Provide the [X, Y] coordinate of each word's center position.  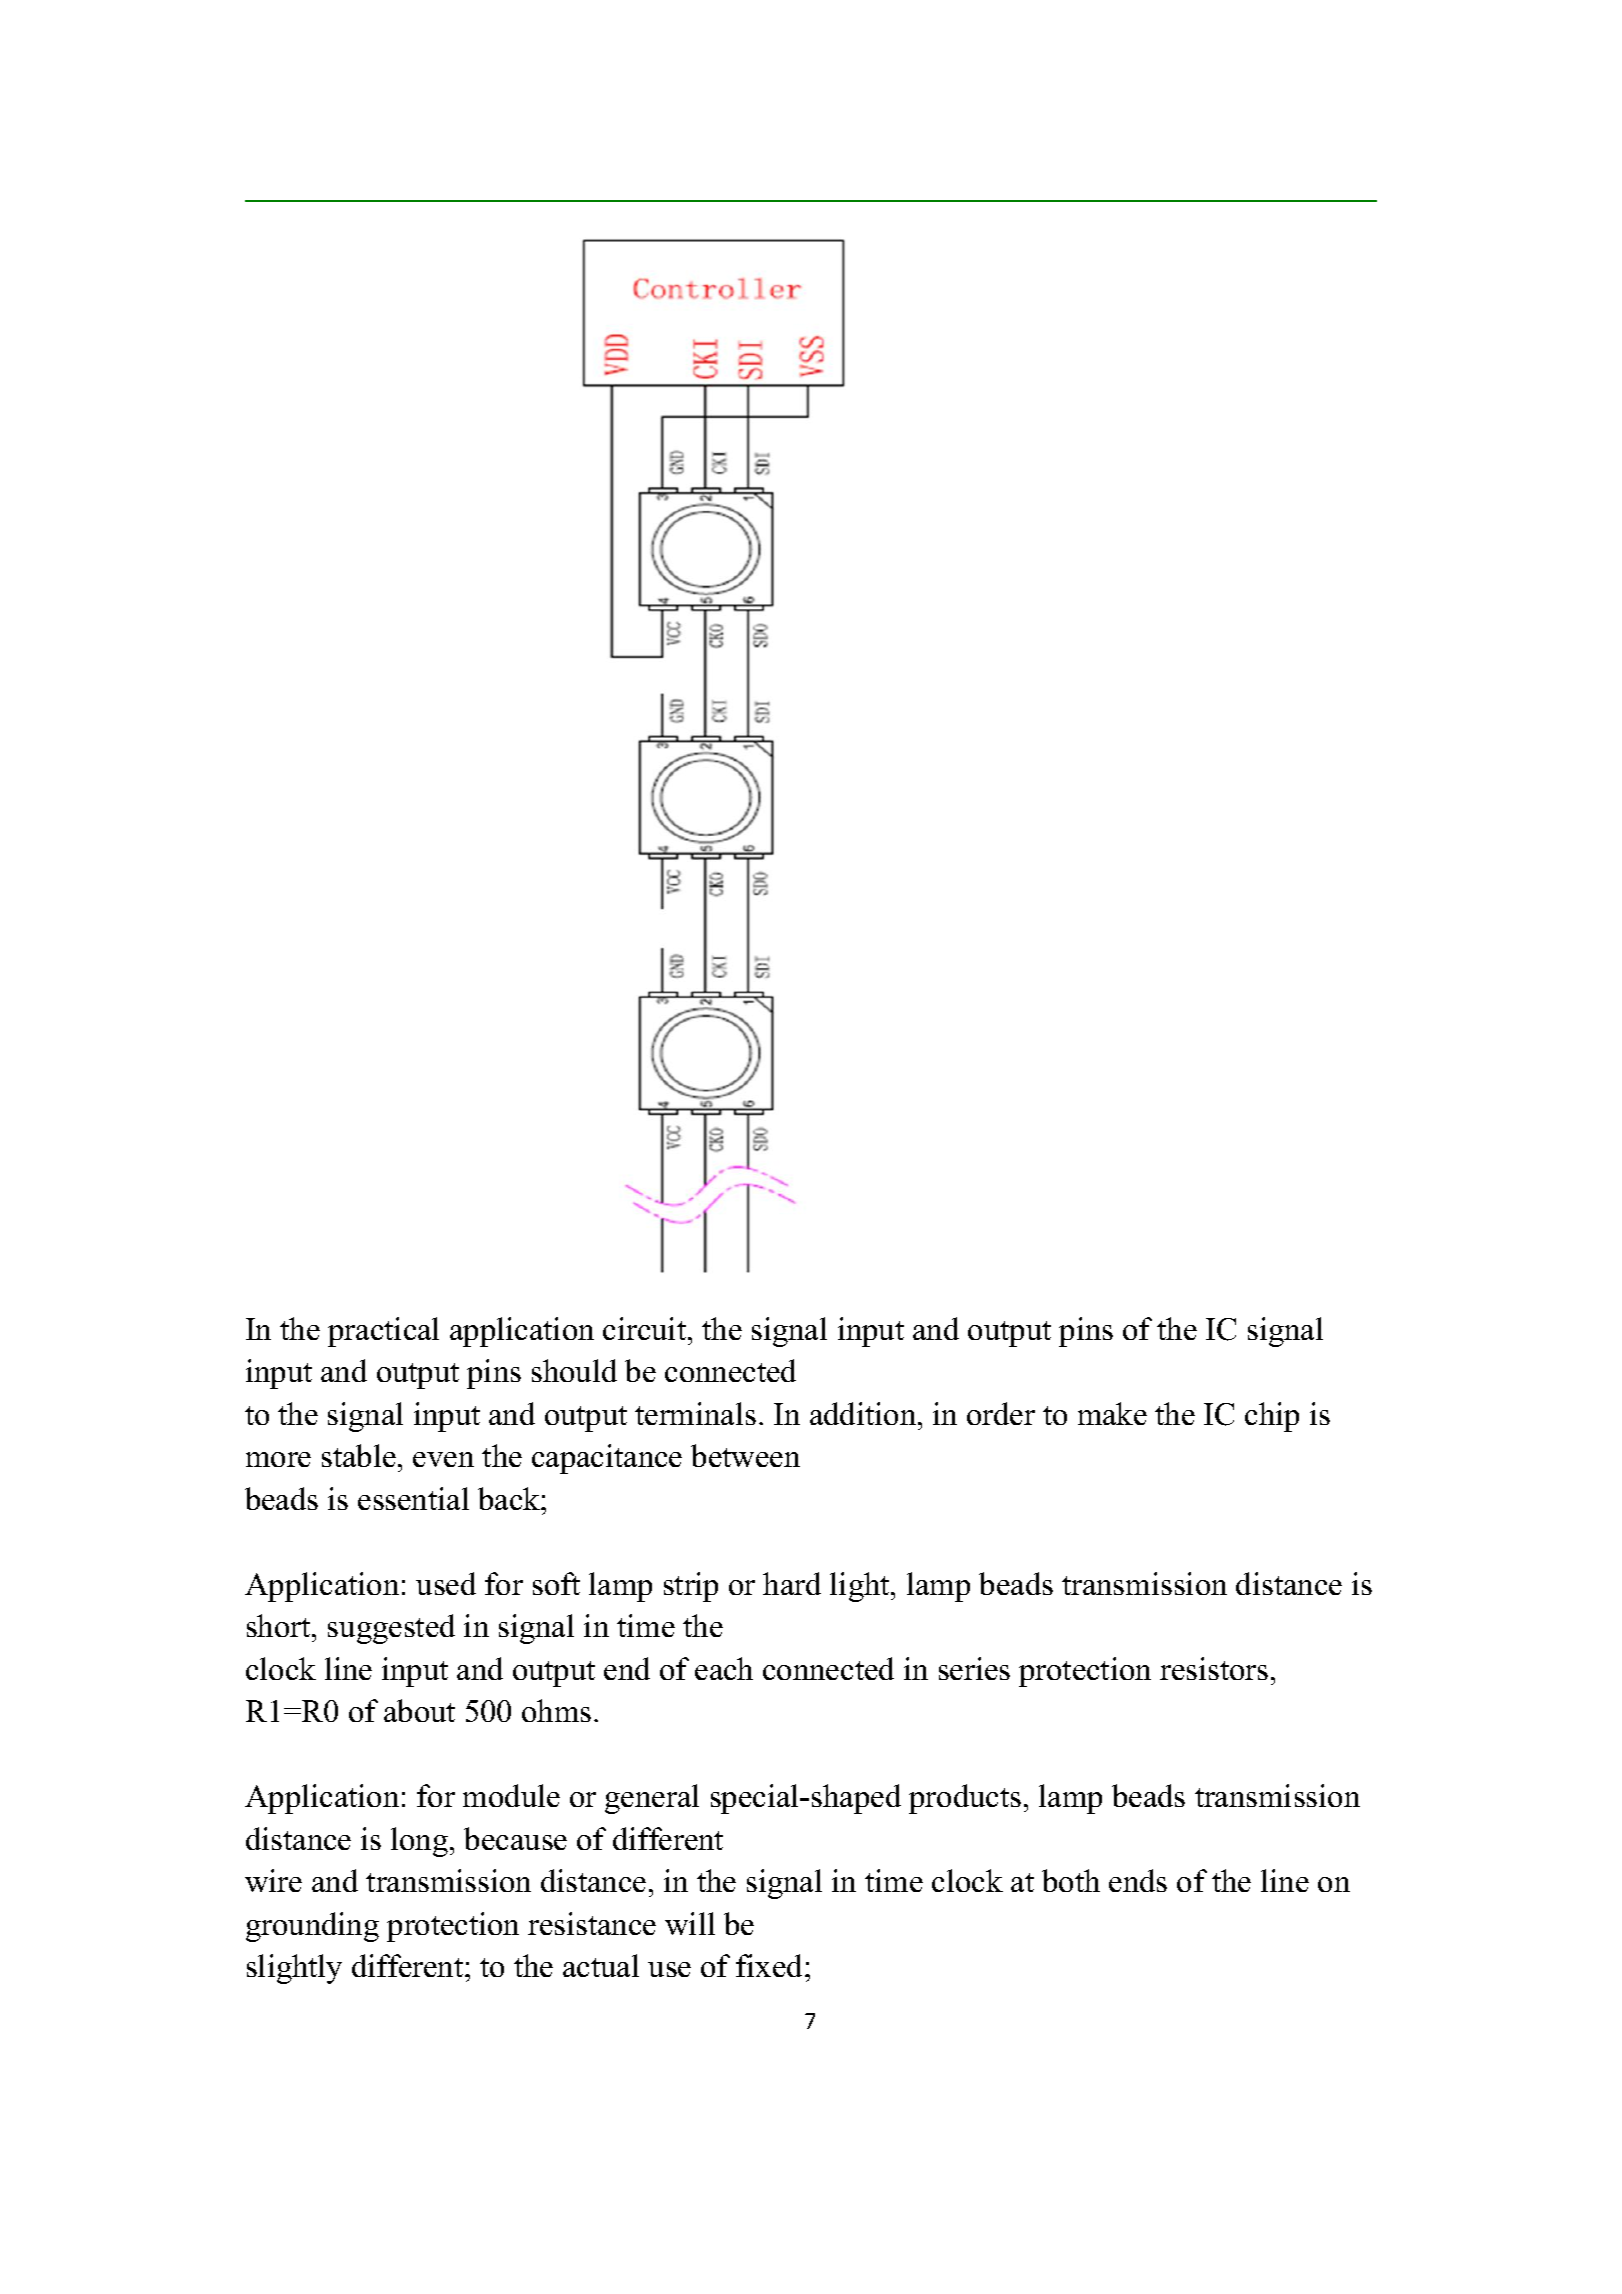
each [724, 1668]
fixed [771, 1965]
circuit [646, 1328]
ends [1138, 1880]
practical [383, 1332]
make [1112, 1413]
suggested [391, 1629]
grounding [312, 1927]
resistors [1214, 1668]
